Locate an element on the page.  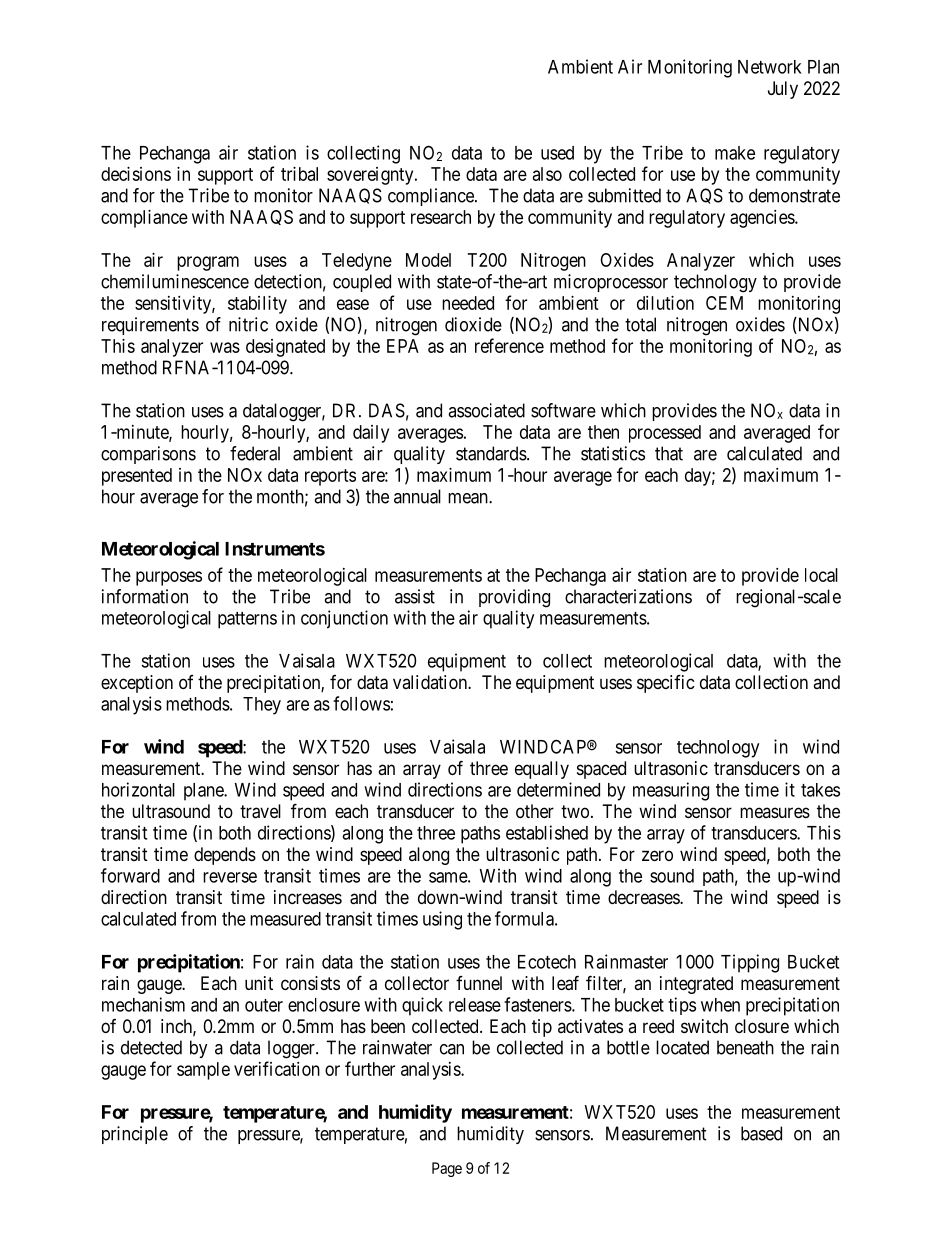
July is located at coordinates (783, 90).
